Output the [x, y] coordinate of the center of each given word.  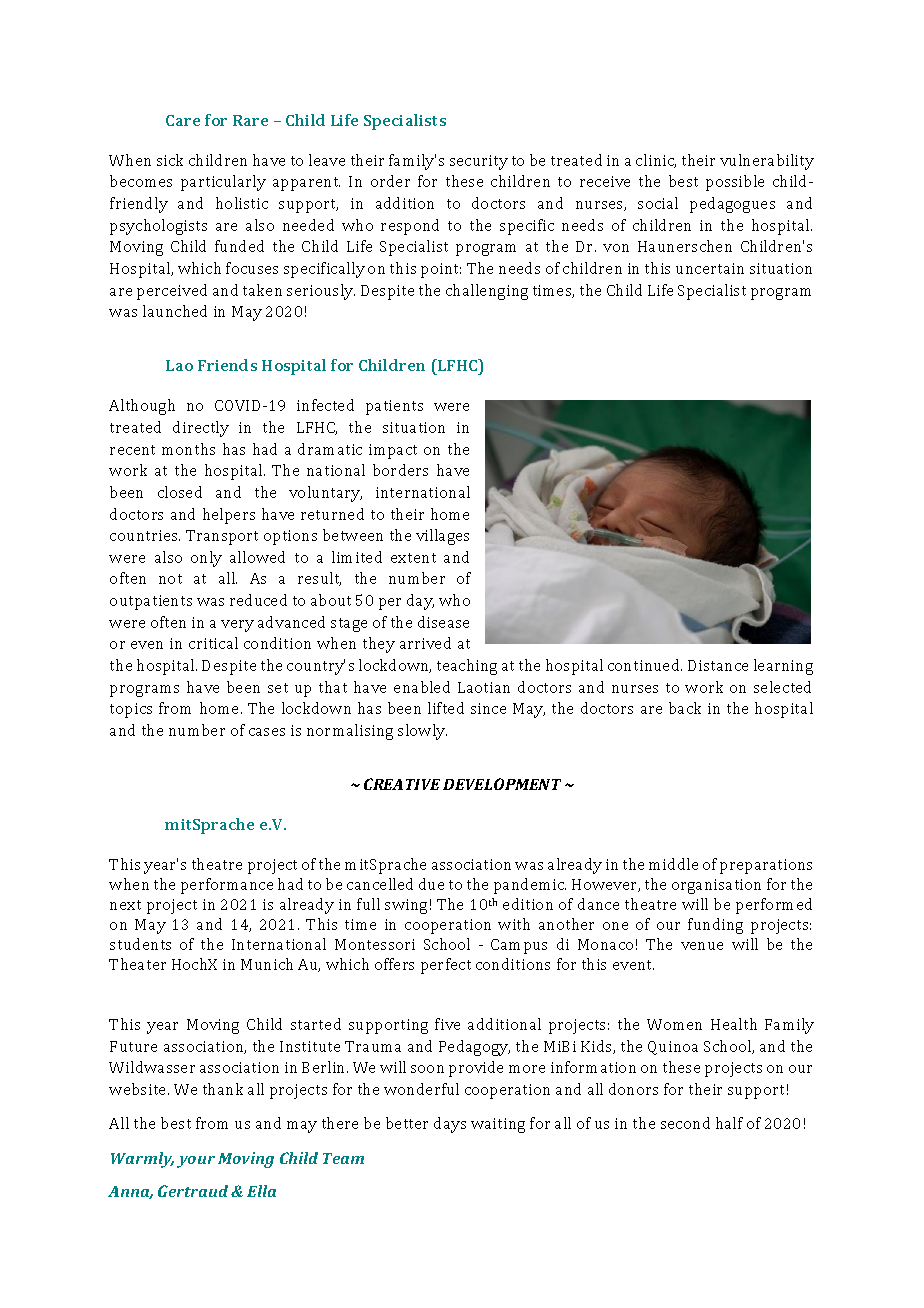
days [450, 1125]
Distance [718, 665]
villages [442, 537]
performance [227, 886]
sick [170, 160]
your [196, 1162]
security [479, 162]
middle [673, 864]
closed [180, 492]
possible [735, 183]
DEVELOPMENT [502, 784]
